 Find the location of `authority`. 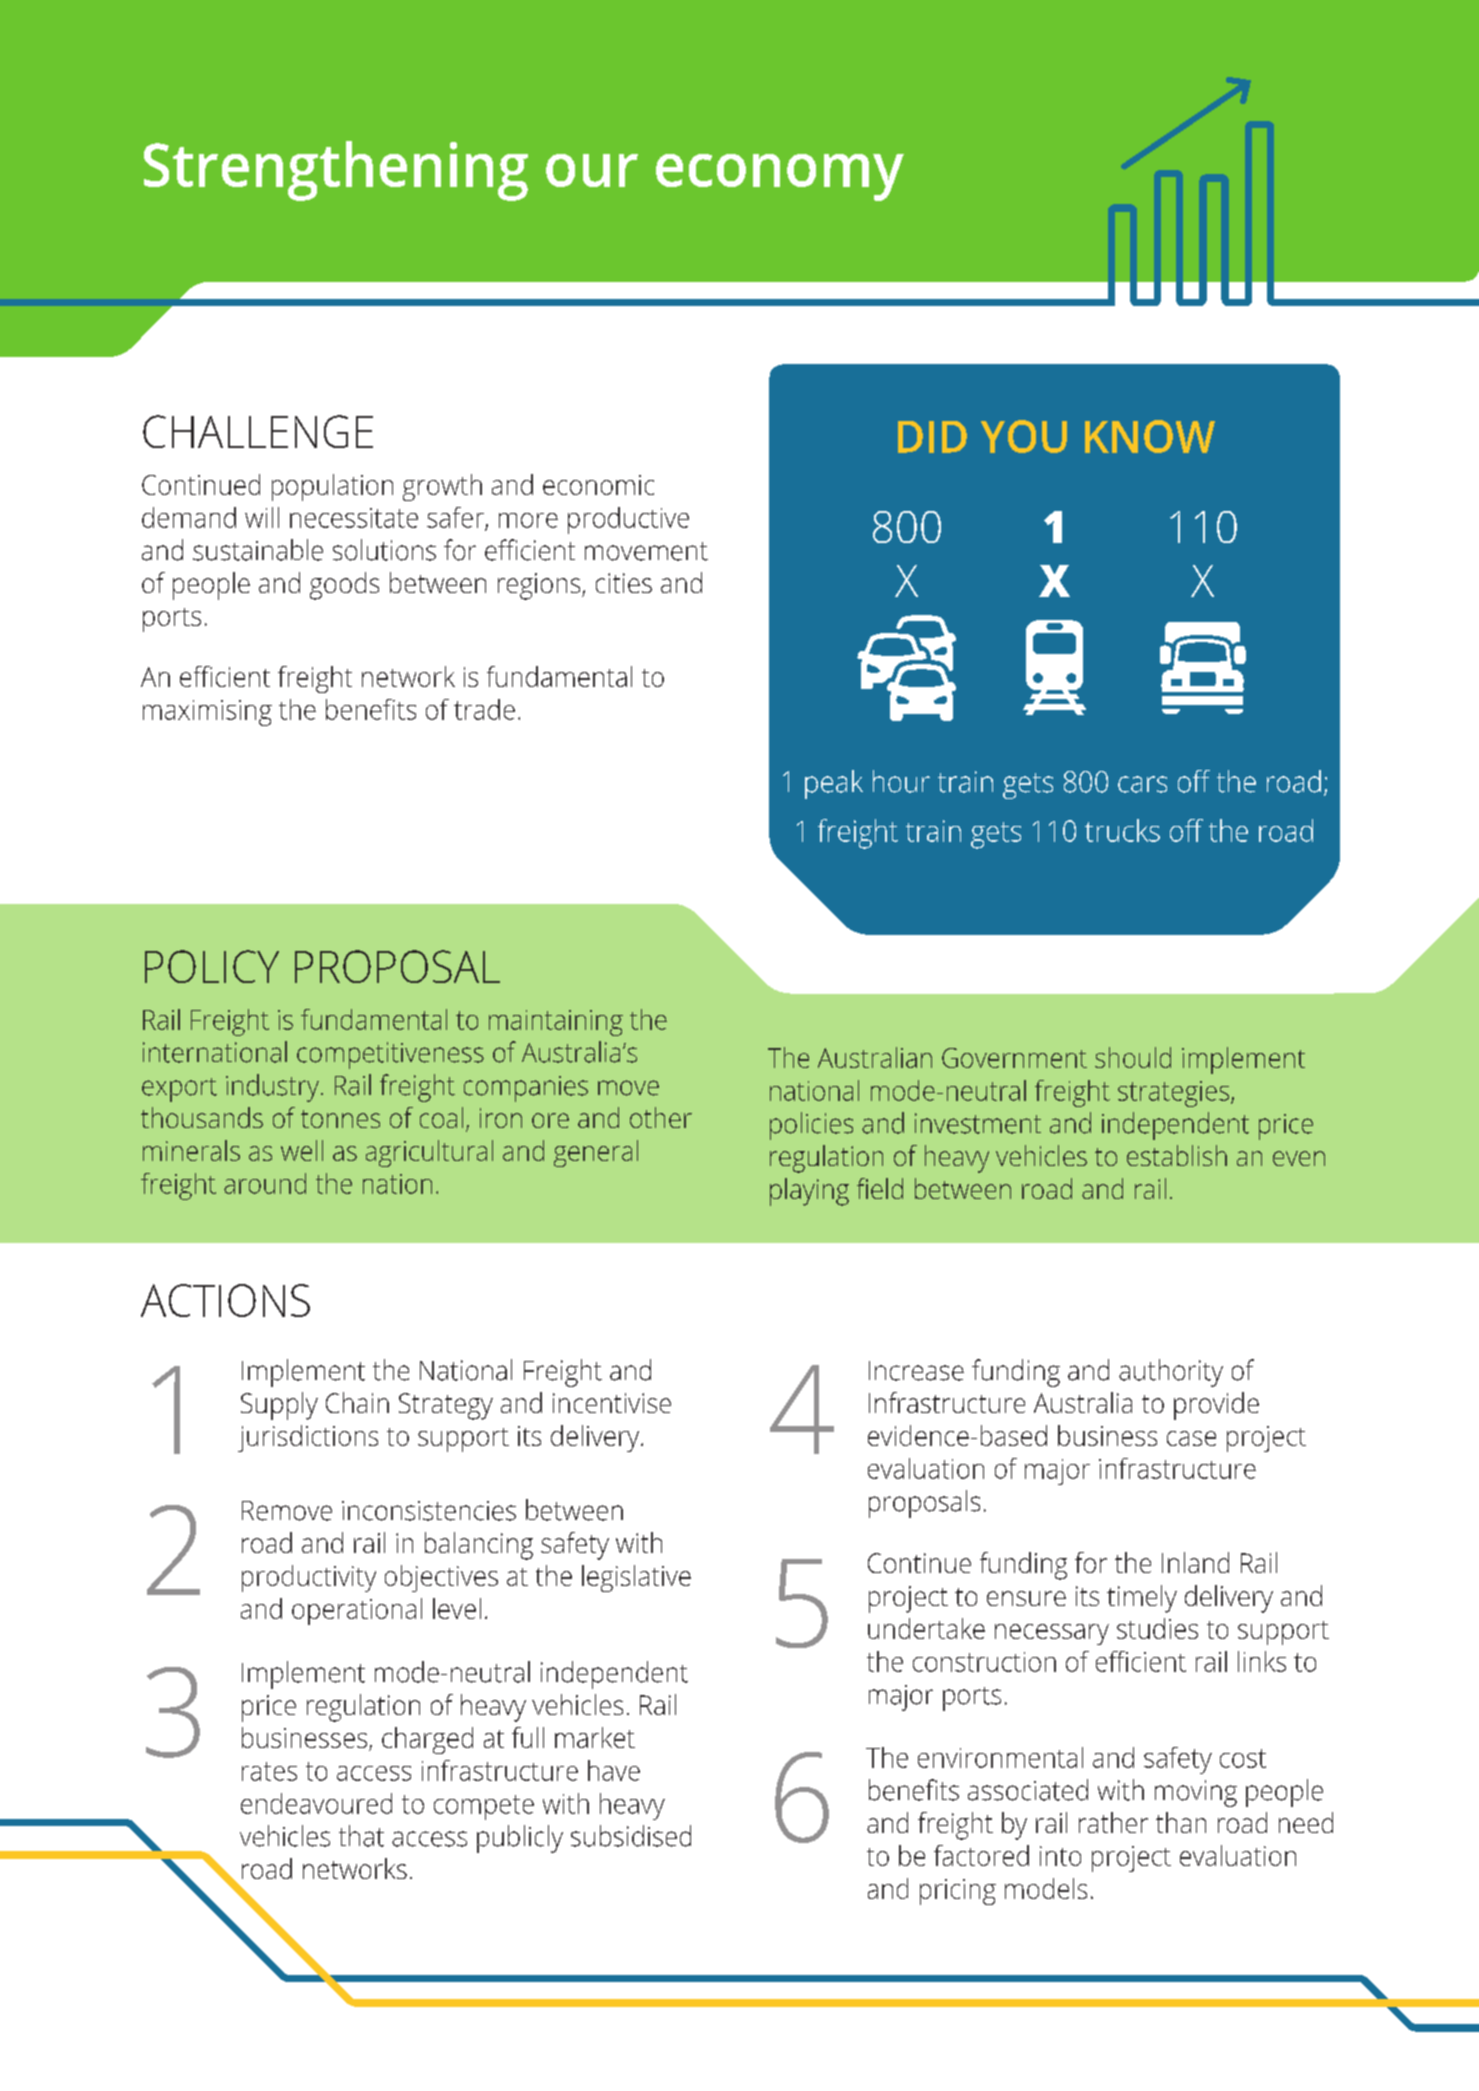

authority is located at coordinates (1171, 1373).
